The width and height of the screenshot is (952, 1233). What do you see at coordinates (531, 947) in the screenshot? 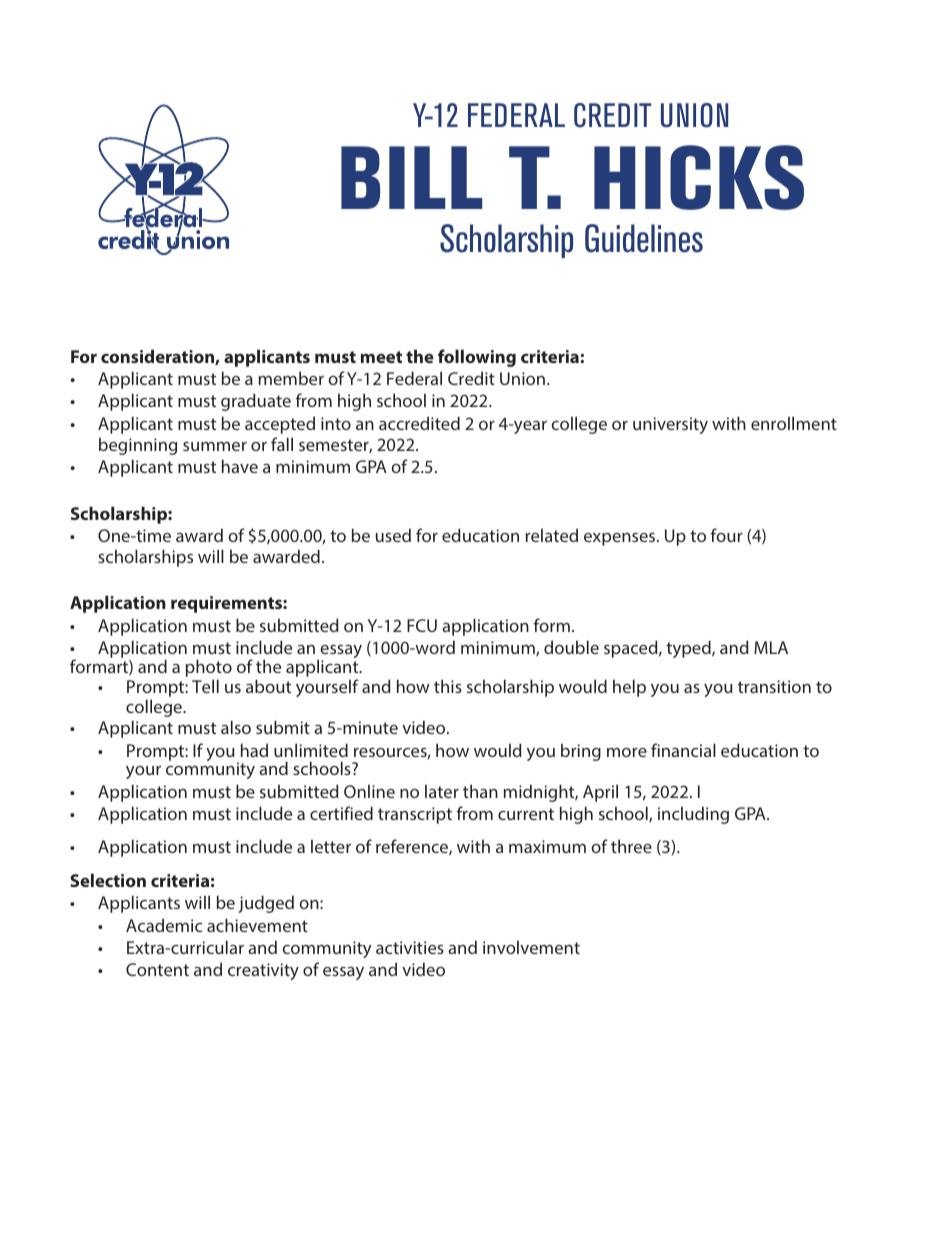
I see `involvement` at bounding box center [531, 947].
